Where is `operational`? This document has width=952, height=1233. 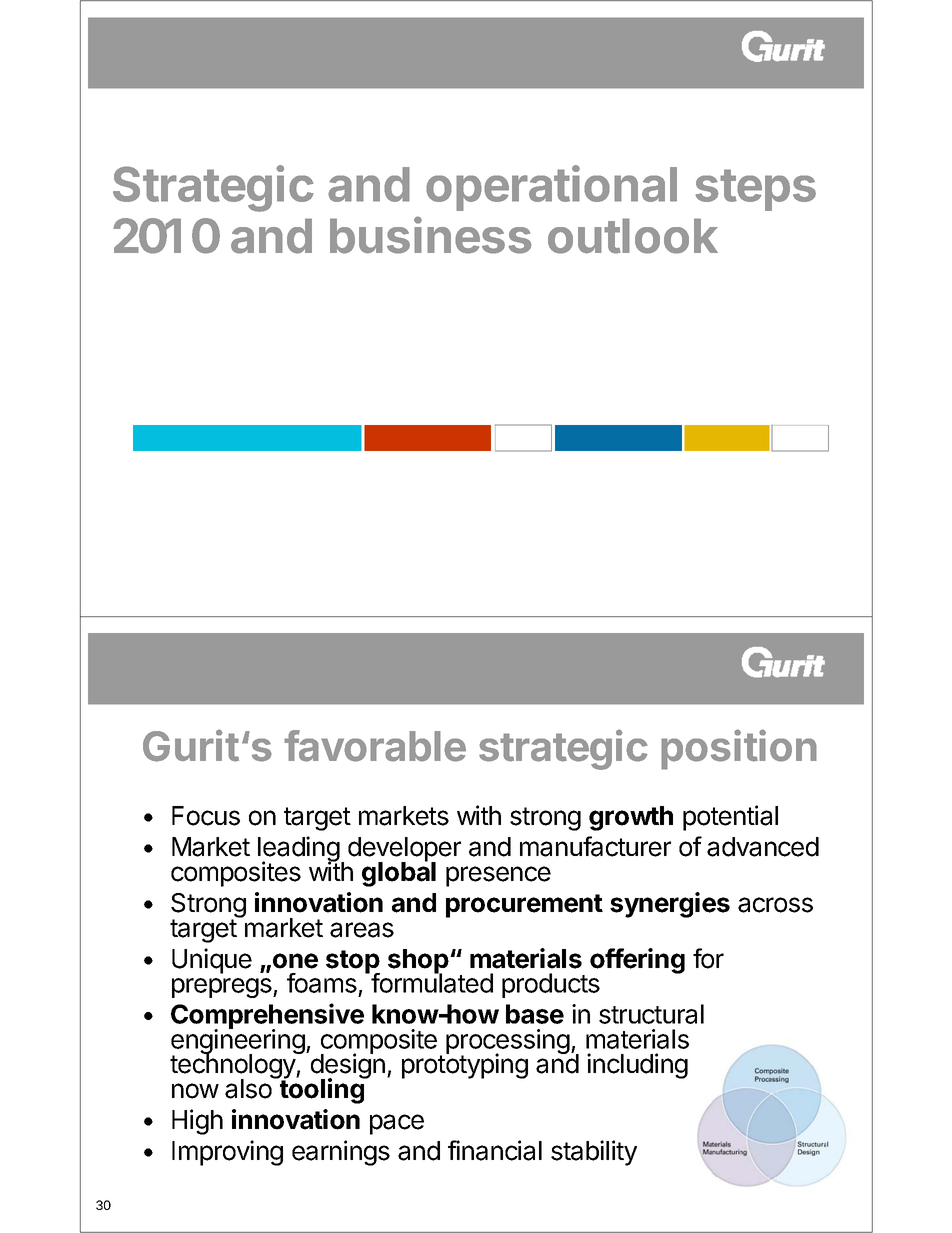
operational is located at coordinates (551, 188).
